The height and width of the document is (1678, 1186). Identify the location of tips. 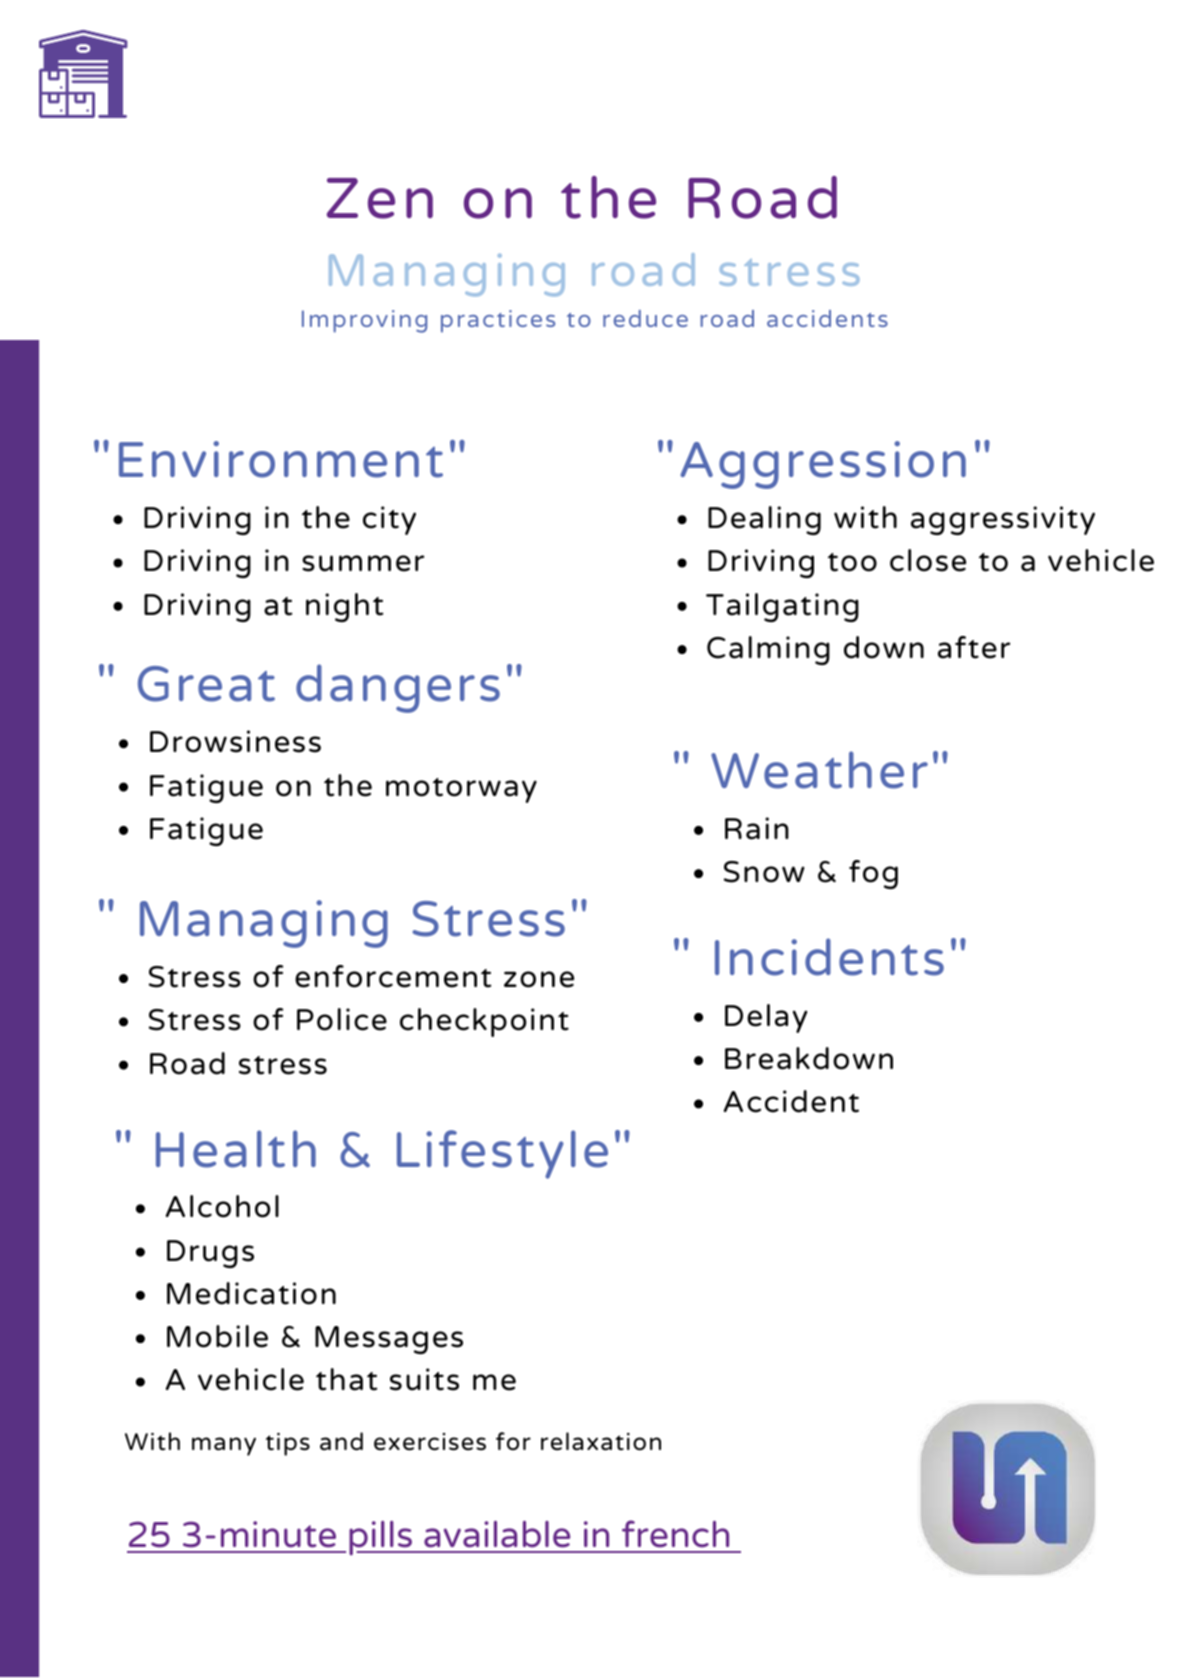
(288, 1444).
